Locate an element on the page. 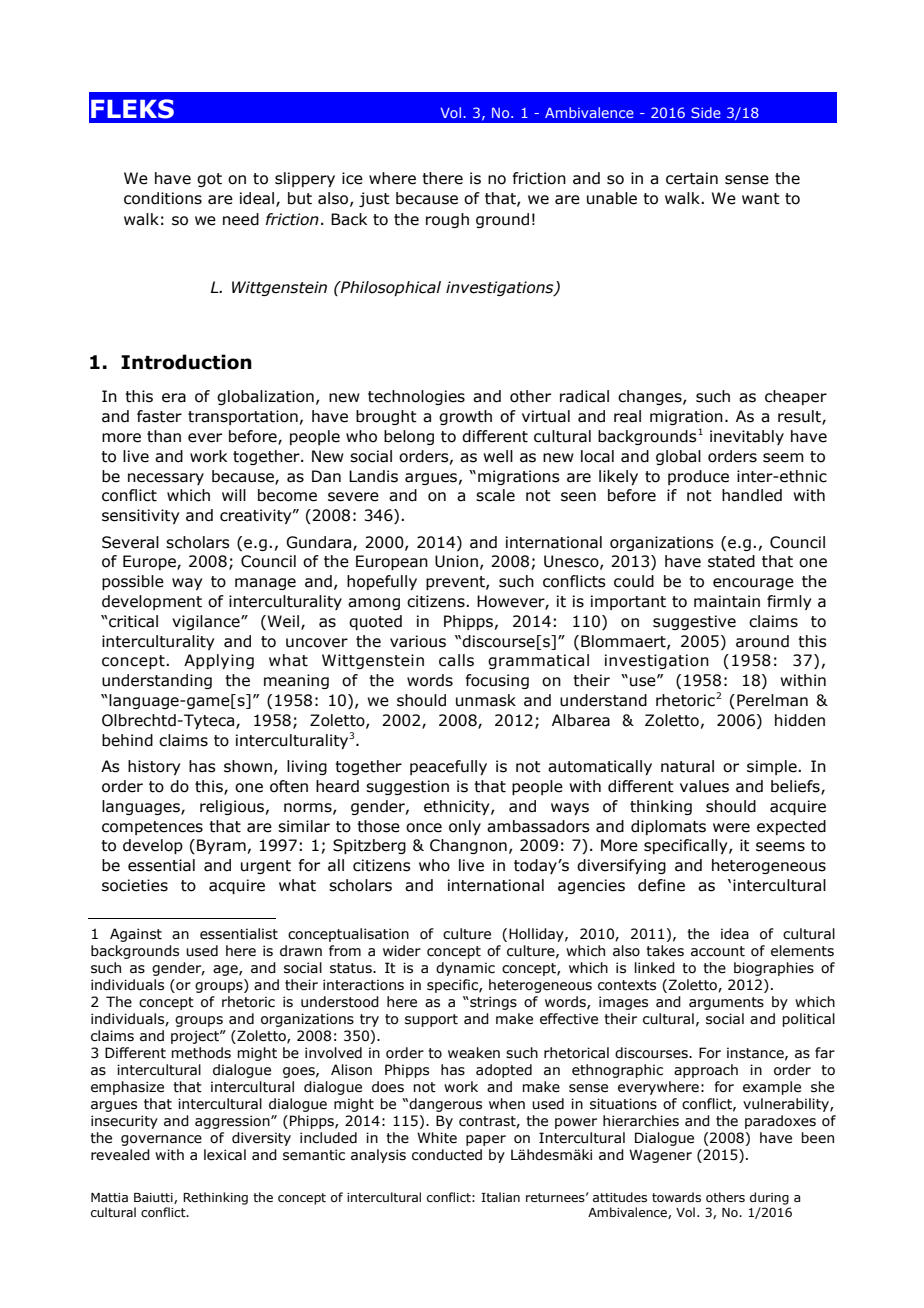 Image resolution: width=924 pixels, height=1308 pixels. lexical is located at coordinates (225, 1155).
